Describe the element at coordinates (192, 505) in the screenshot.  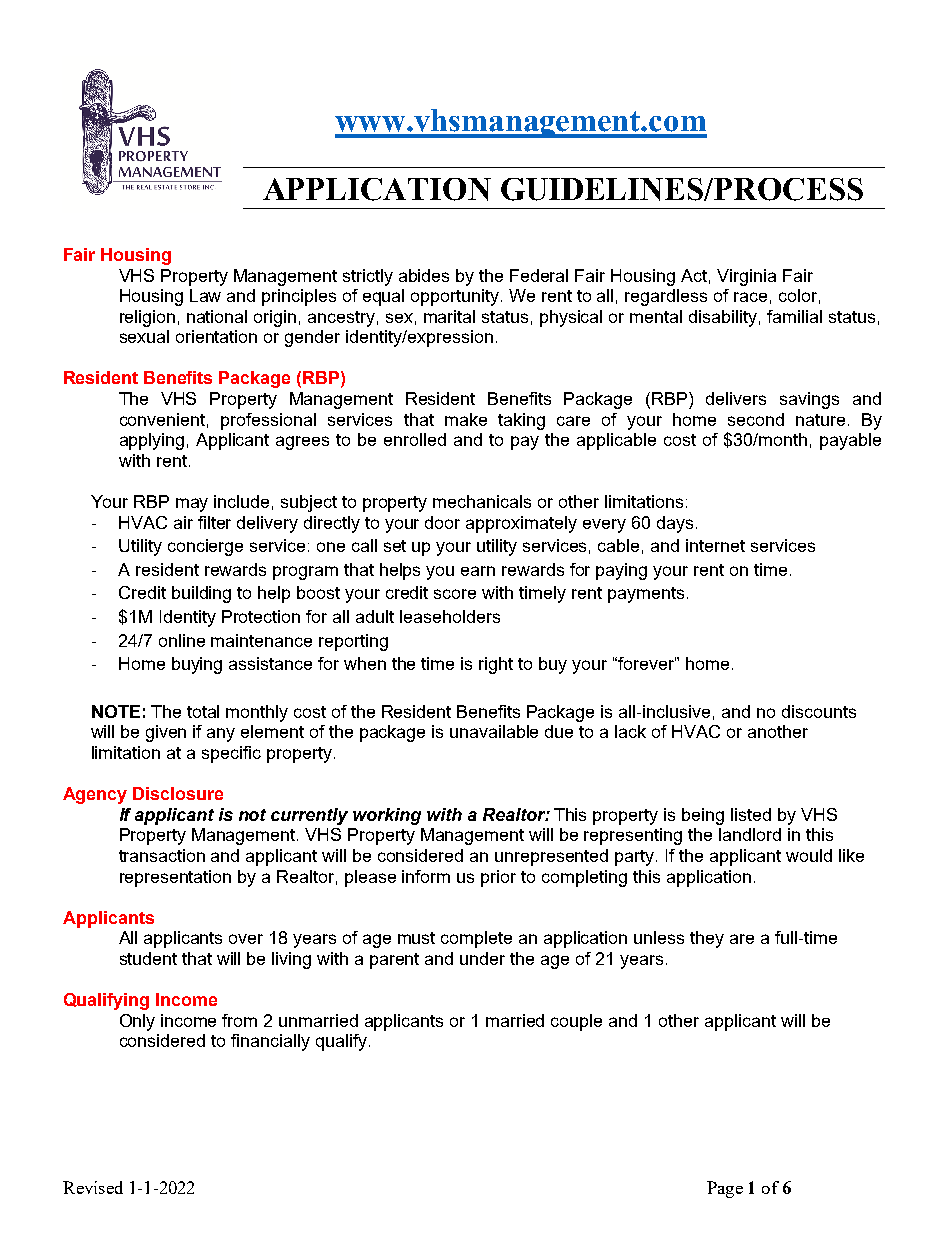
I see `may` at that location.
